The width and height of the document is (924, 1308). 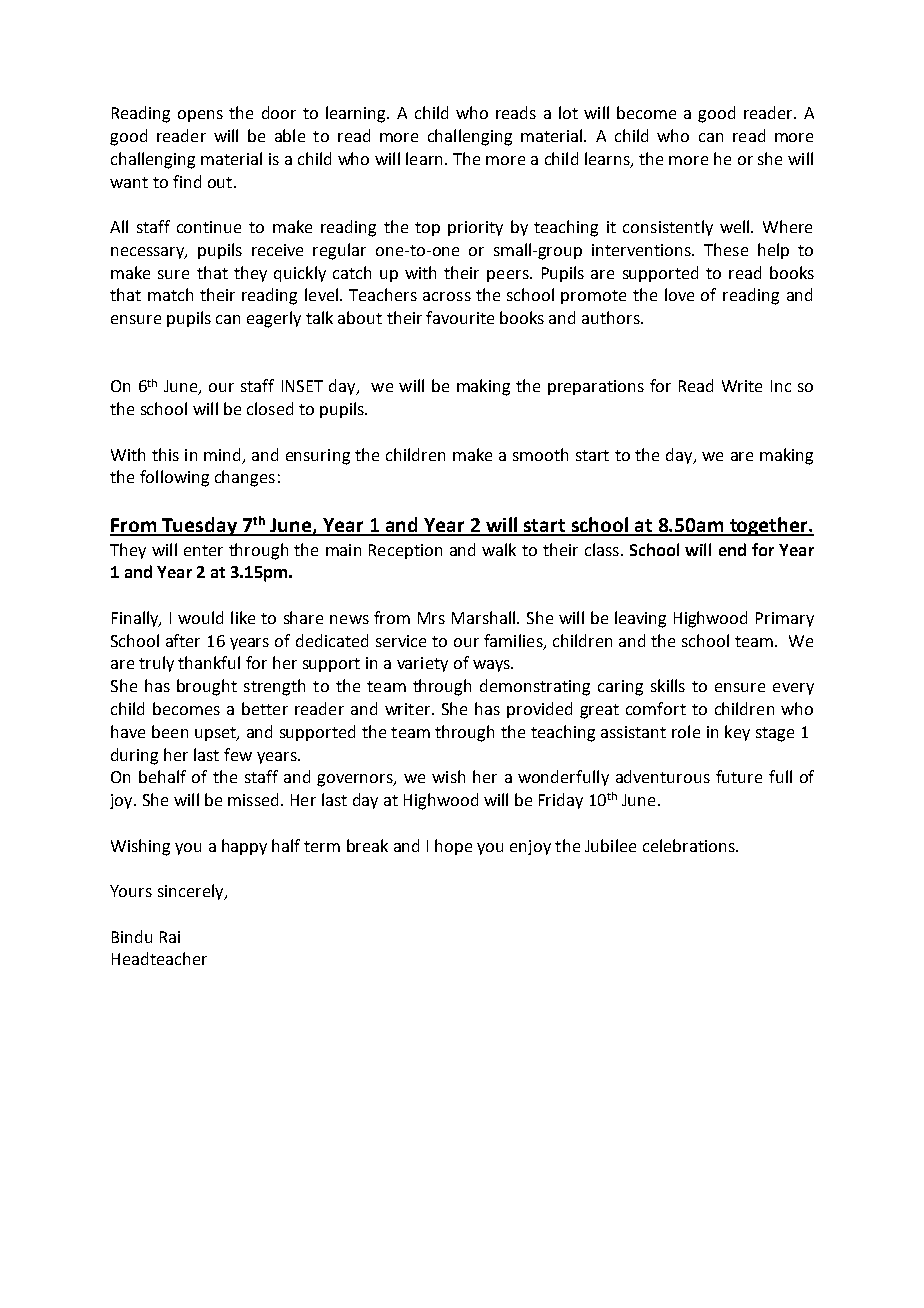 What do you see at coordinates (192, 892) in the document?
I see `sincerely` at bounding box center [192, 892].
